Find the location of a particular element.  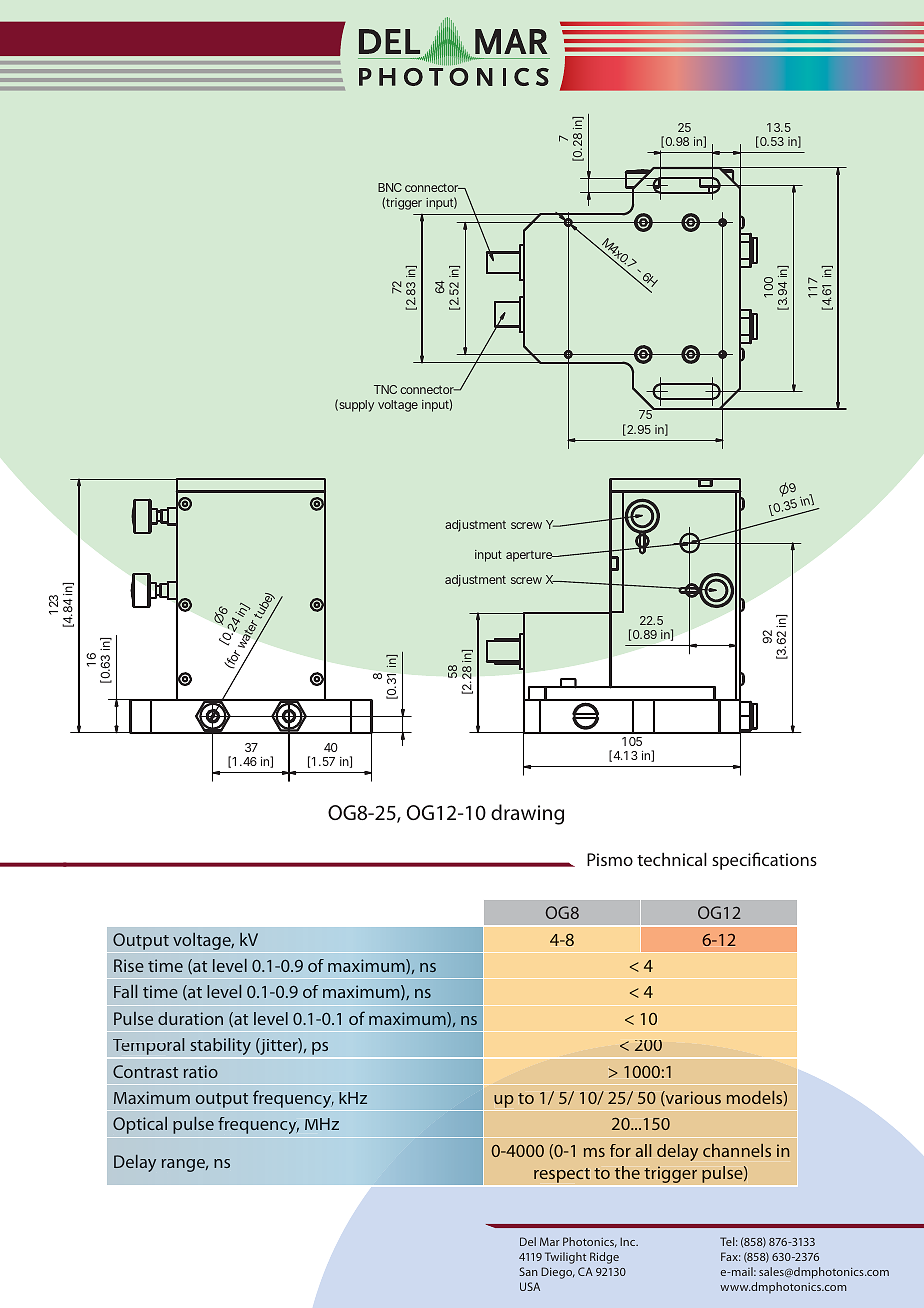

Optical is located at coordinates (140, 1125).
